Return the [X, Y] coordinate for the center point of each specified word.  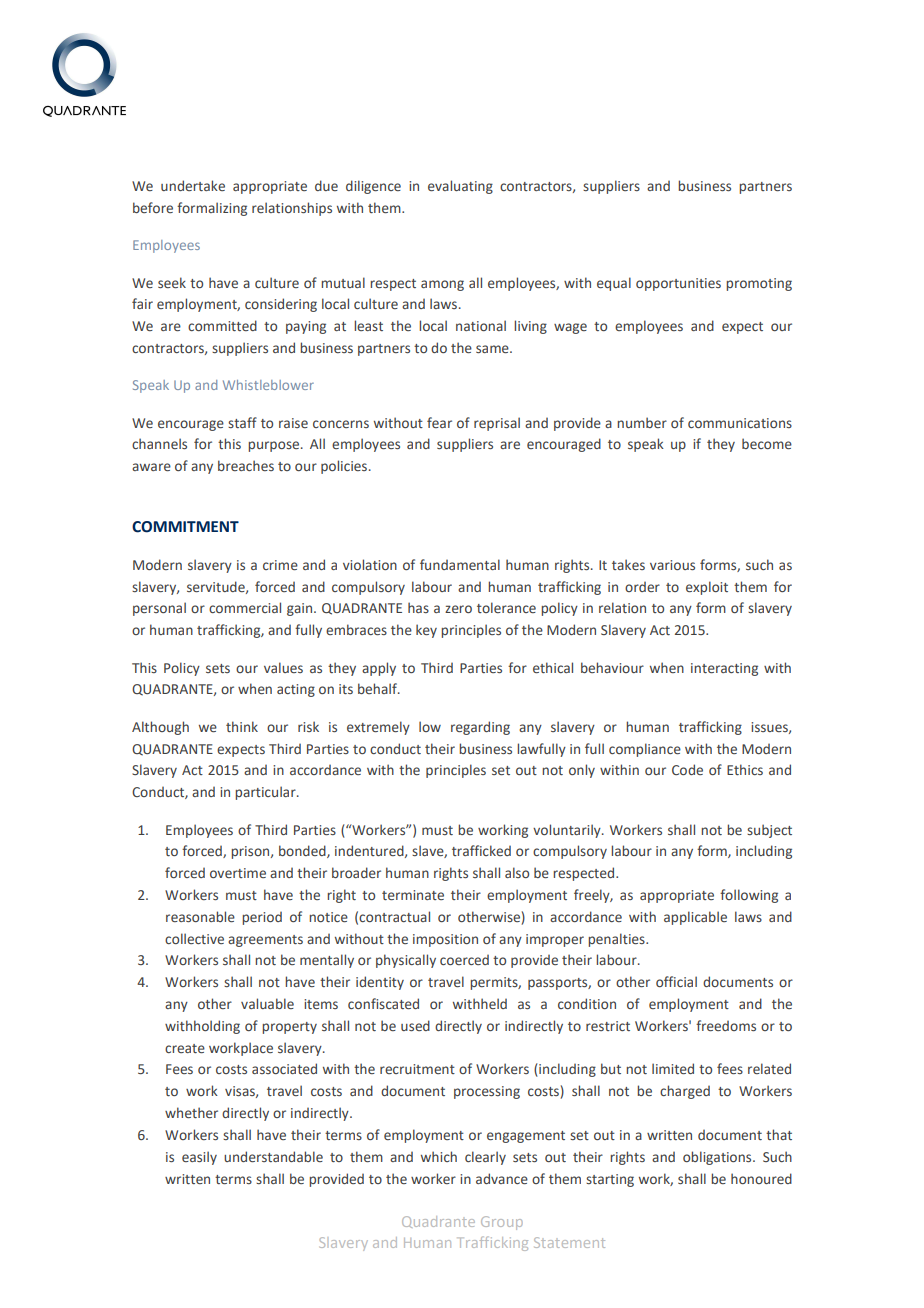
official [676, 981]
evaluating [460, 187]
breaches [246, 465]
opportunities [678, 284]
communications [740, 423]
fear [439, 422]
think [242, 726]
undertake [193, 185]
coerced [464, 960]
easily [199, 1158]
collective [194, 938]
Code [687, 769]
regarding [480, 728]
